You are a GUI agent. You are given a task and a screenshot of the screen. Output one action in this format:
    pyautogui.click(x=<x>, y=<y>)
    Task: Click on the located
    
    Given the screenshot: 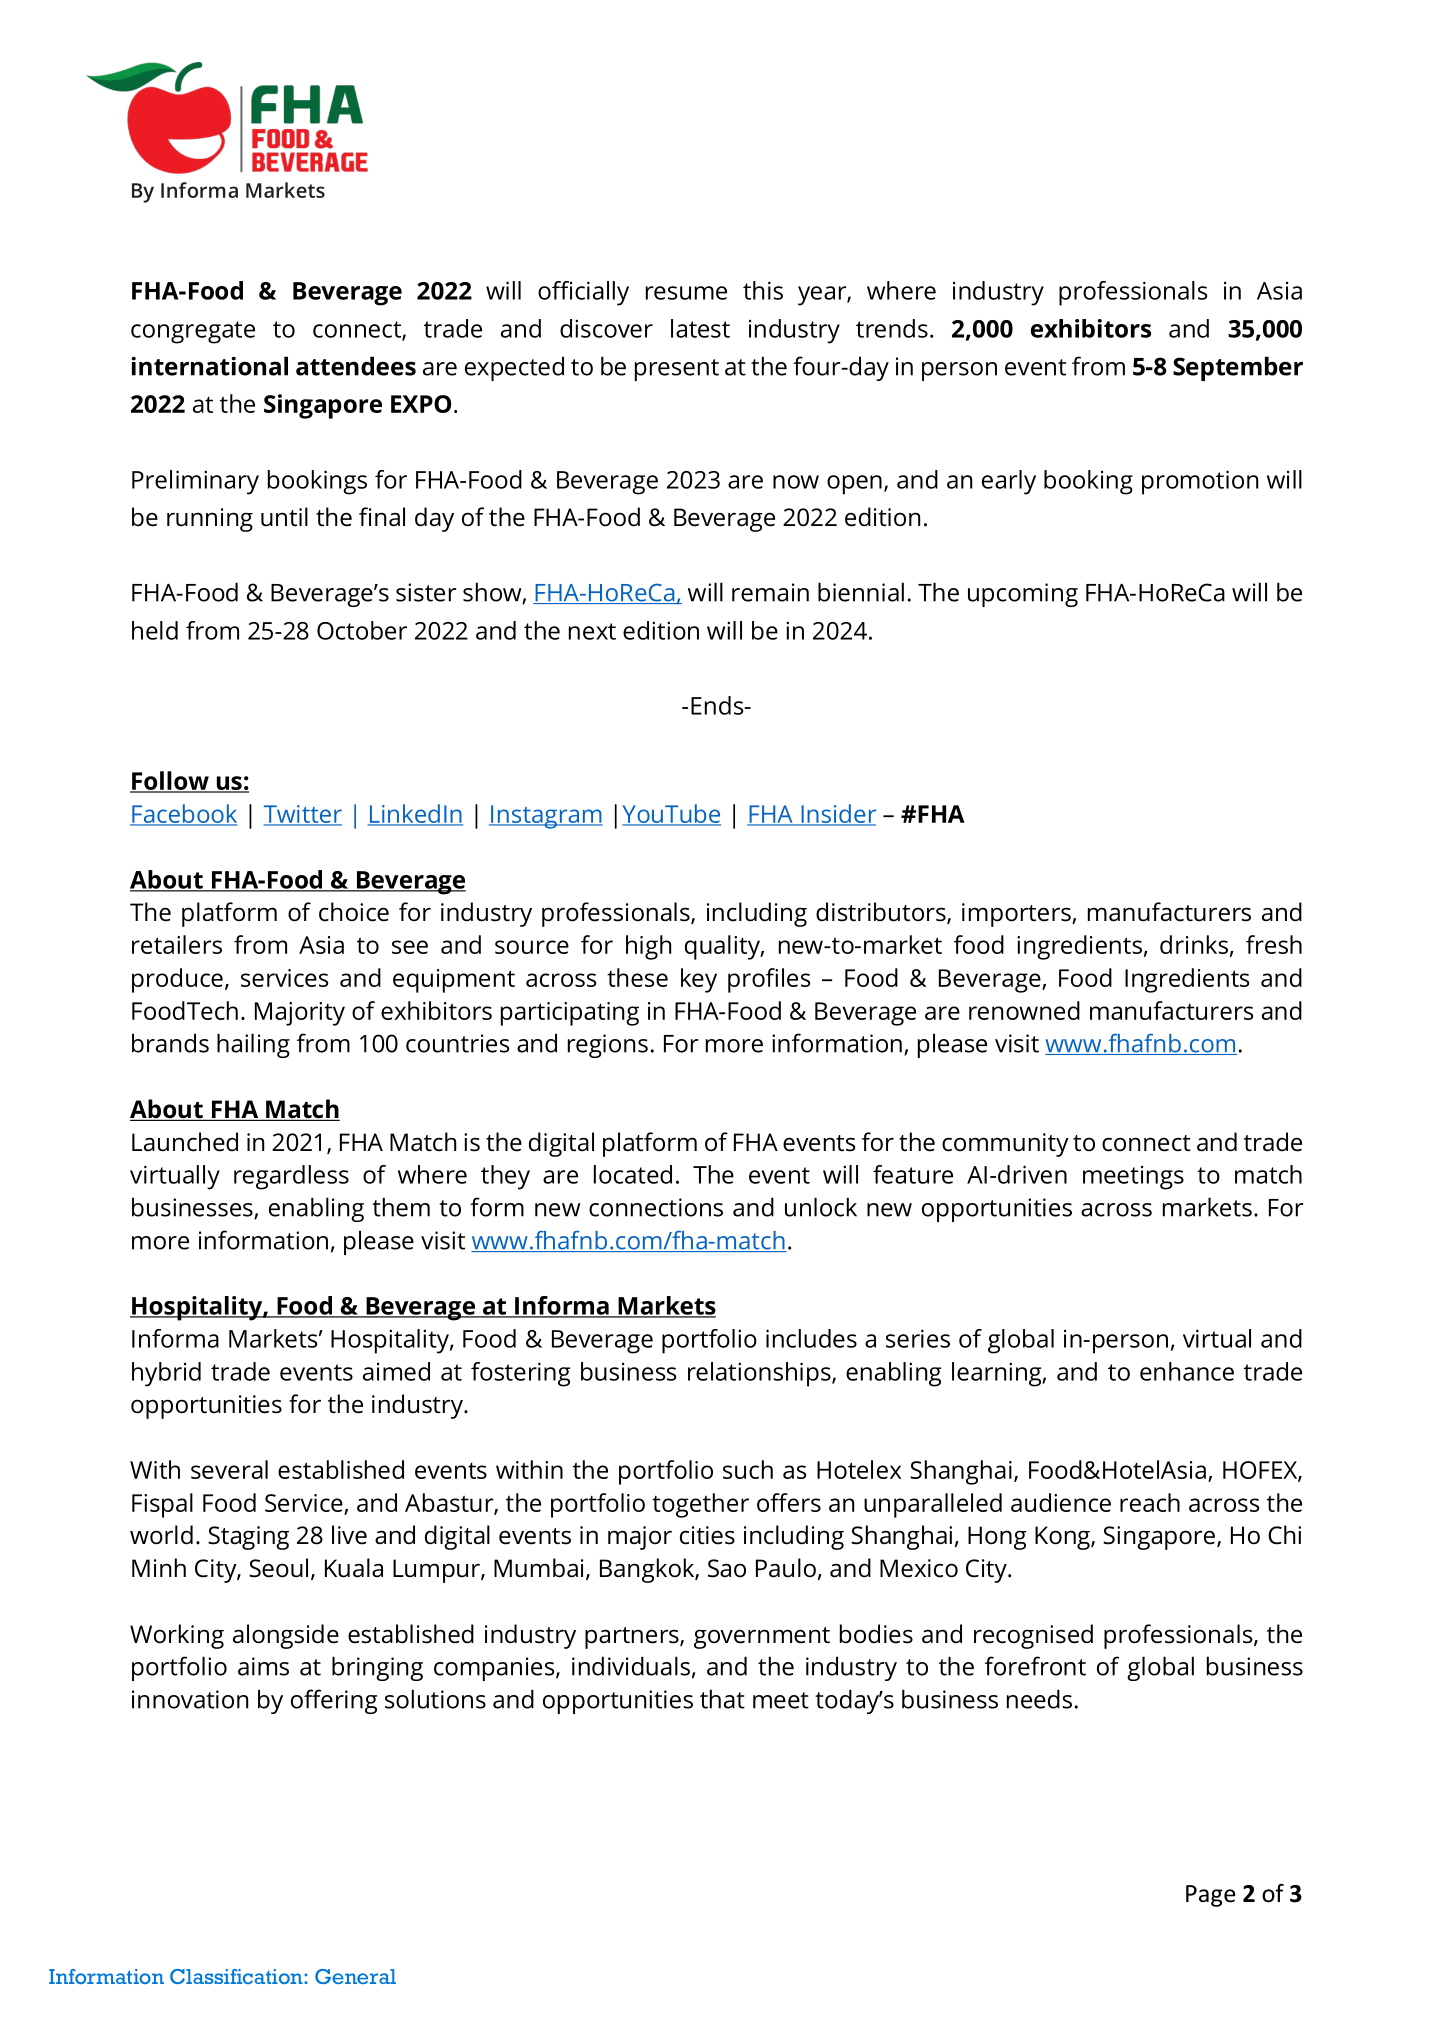 What is the action you would take?
    pyautogui.click(x=633, y=1174)
